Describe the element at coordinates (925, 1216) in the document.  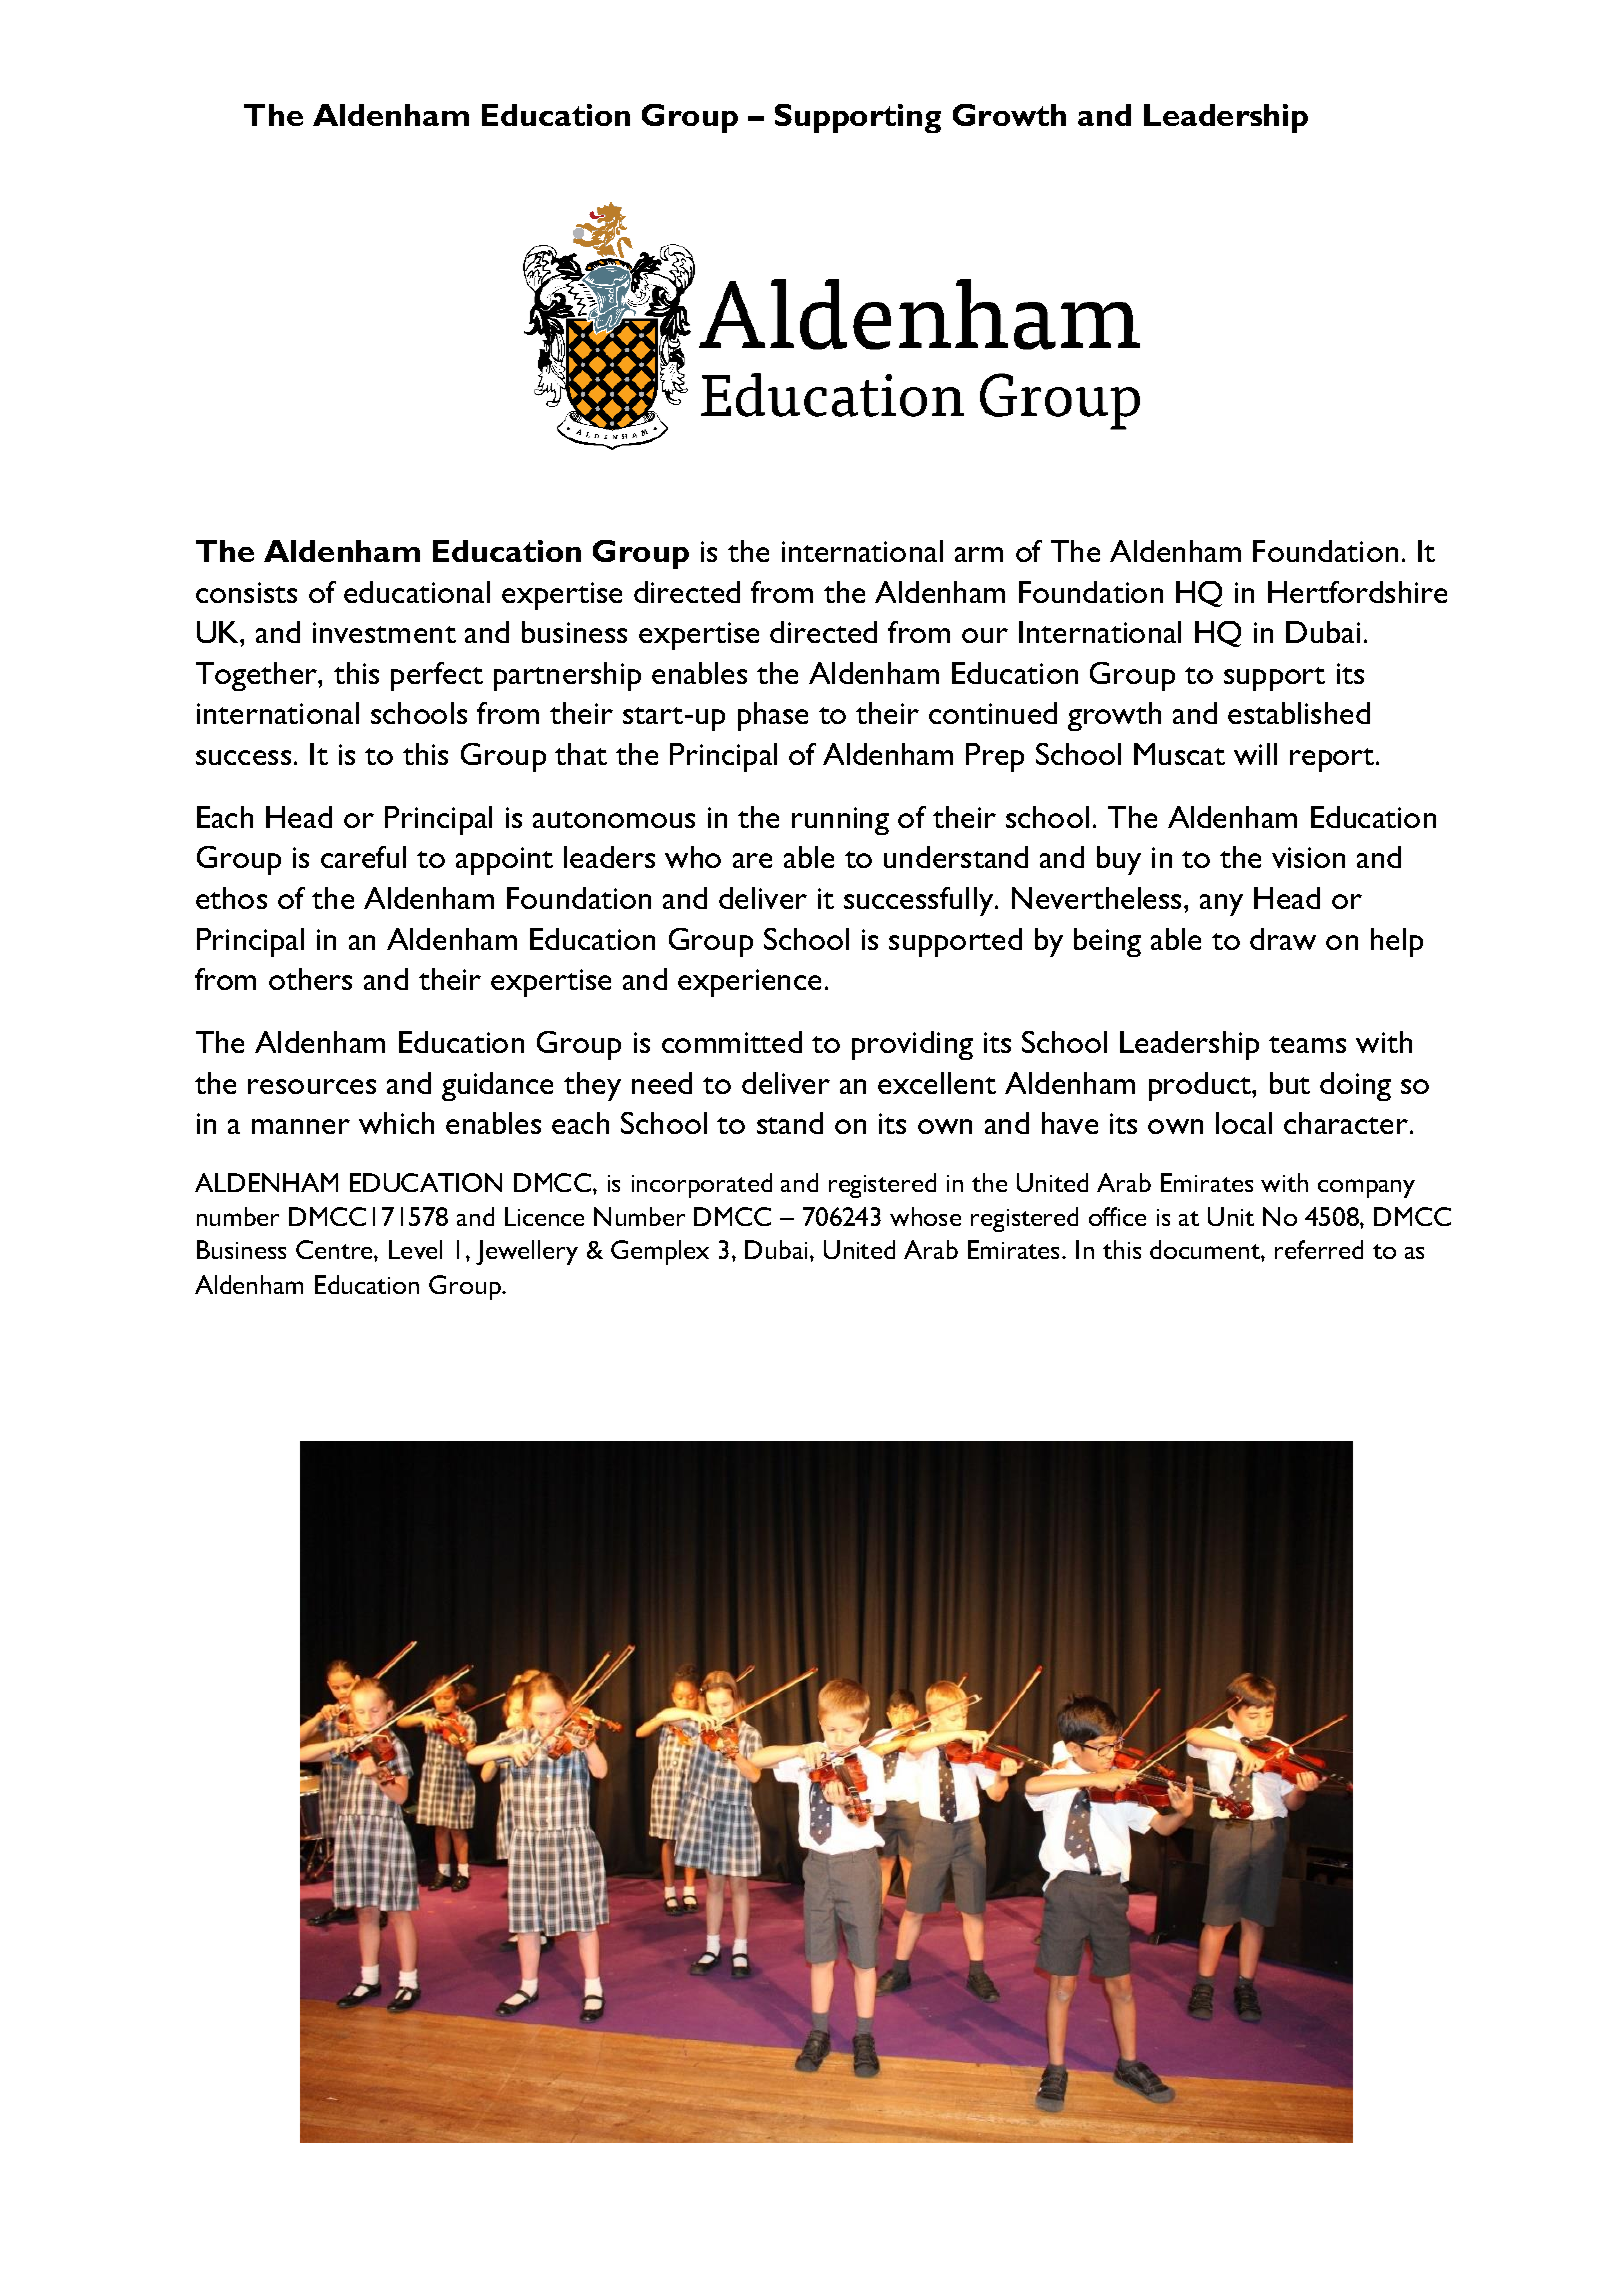
I see `whose` at that location.
